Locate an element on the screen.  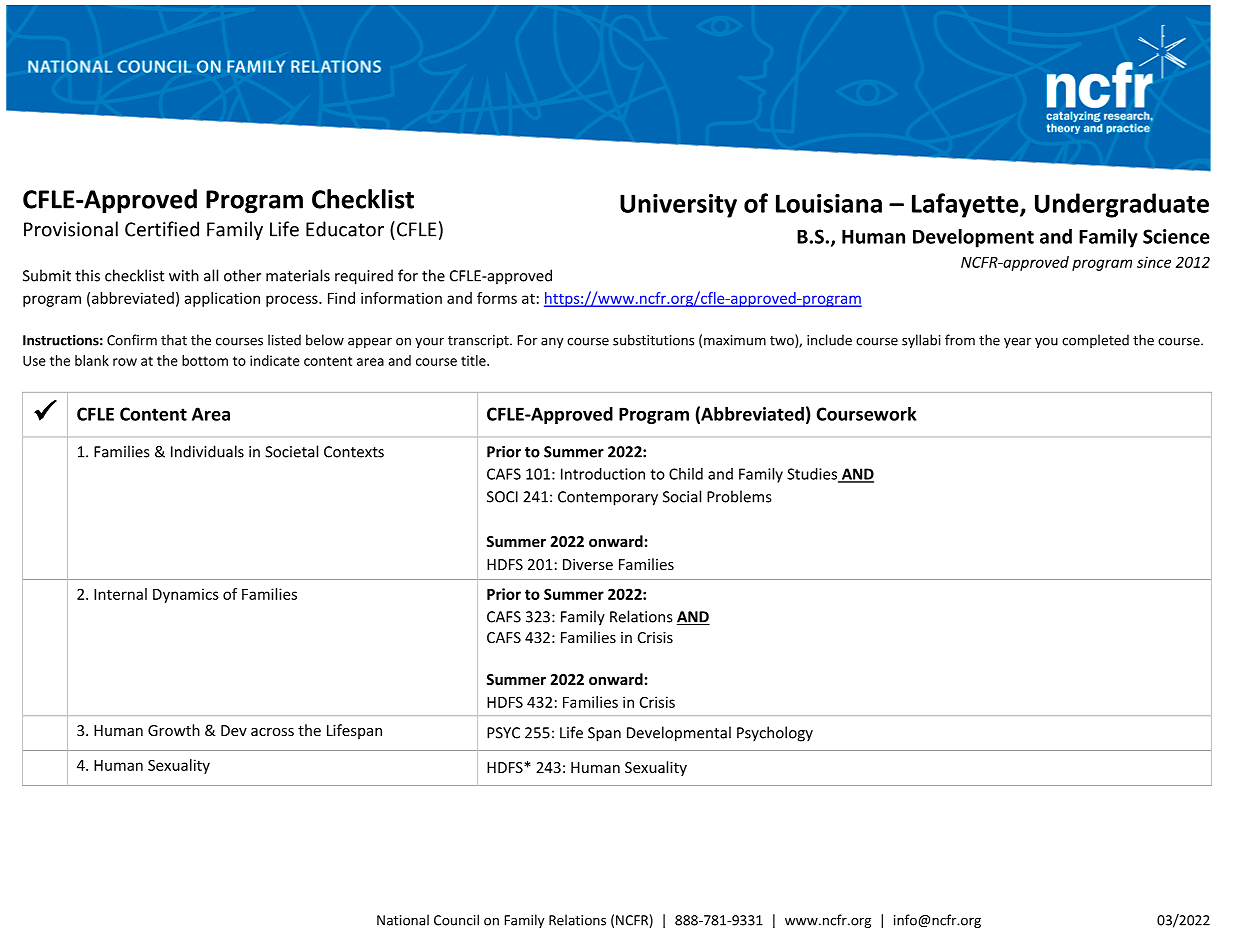
National is located at coordinates (403, 920).
